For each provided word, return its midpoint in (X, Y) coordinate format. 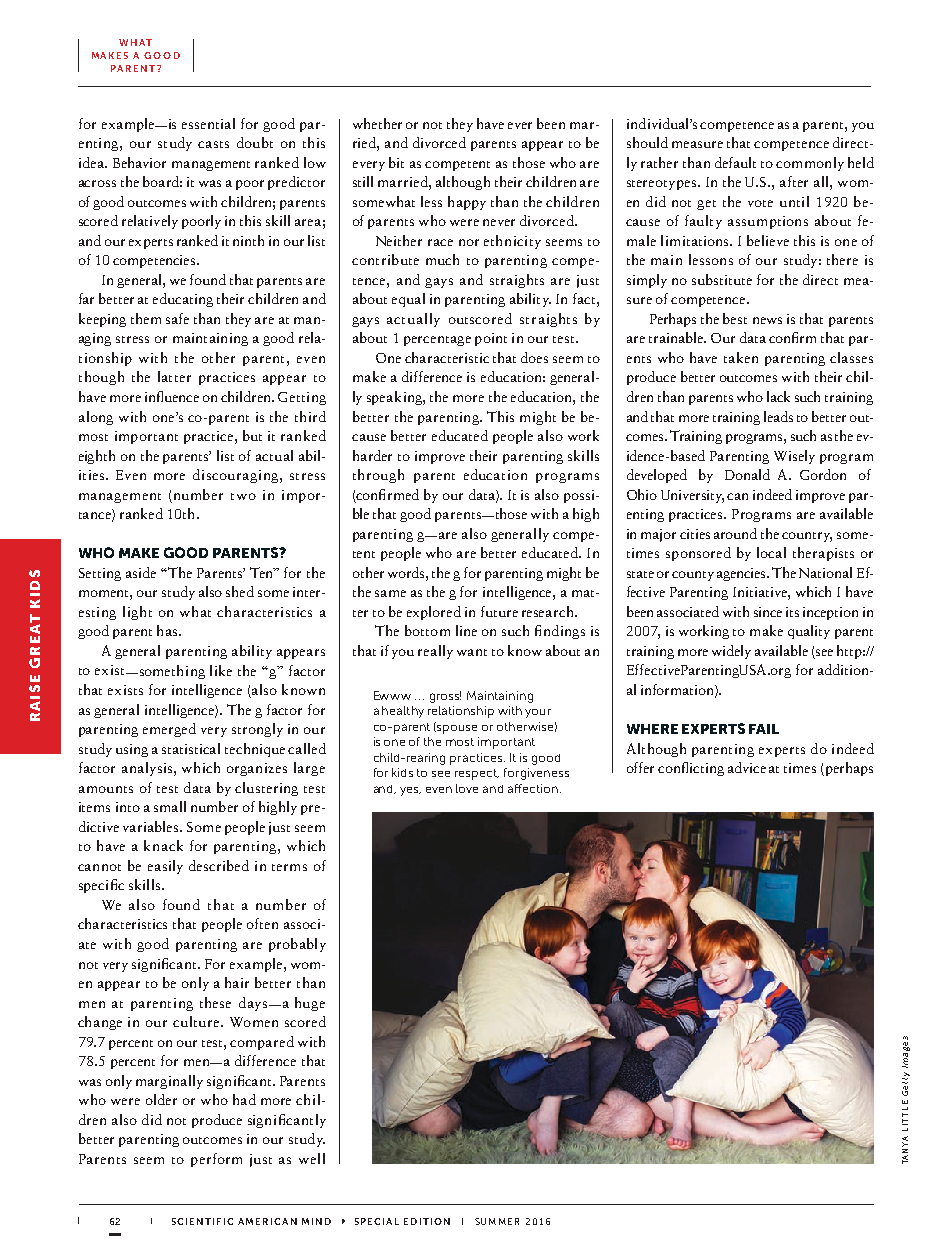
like (221, 670)
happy (467, 203)
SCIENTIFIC (202, 1221)
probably (297, 945)
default (735, 162)
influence (172, 396)
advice (747, 767)
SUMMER (497, 1221)
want (472, 652)
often (262, 923)
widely (731, 652)
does (534, 357)
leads (778, 416)
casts (213, 144)
